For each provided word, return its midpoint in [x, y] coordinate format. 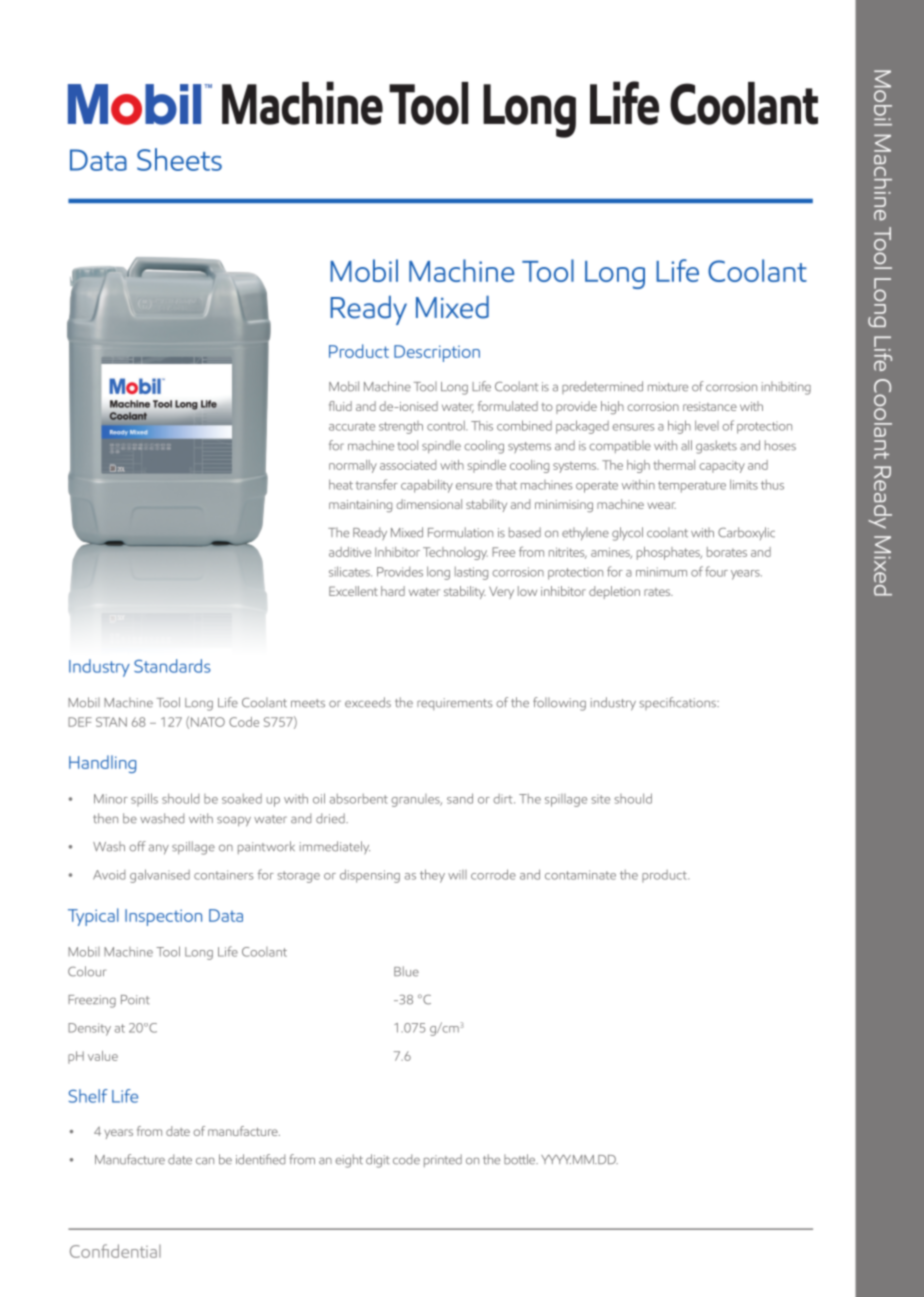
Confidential [115, 1251]
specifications [679, 703]
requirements [455, 704]
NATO [208, 722]
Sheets [179, 159]
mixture [668, 387]
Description [437, 353]
